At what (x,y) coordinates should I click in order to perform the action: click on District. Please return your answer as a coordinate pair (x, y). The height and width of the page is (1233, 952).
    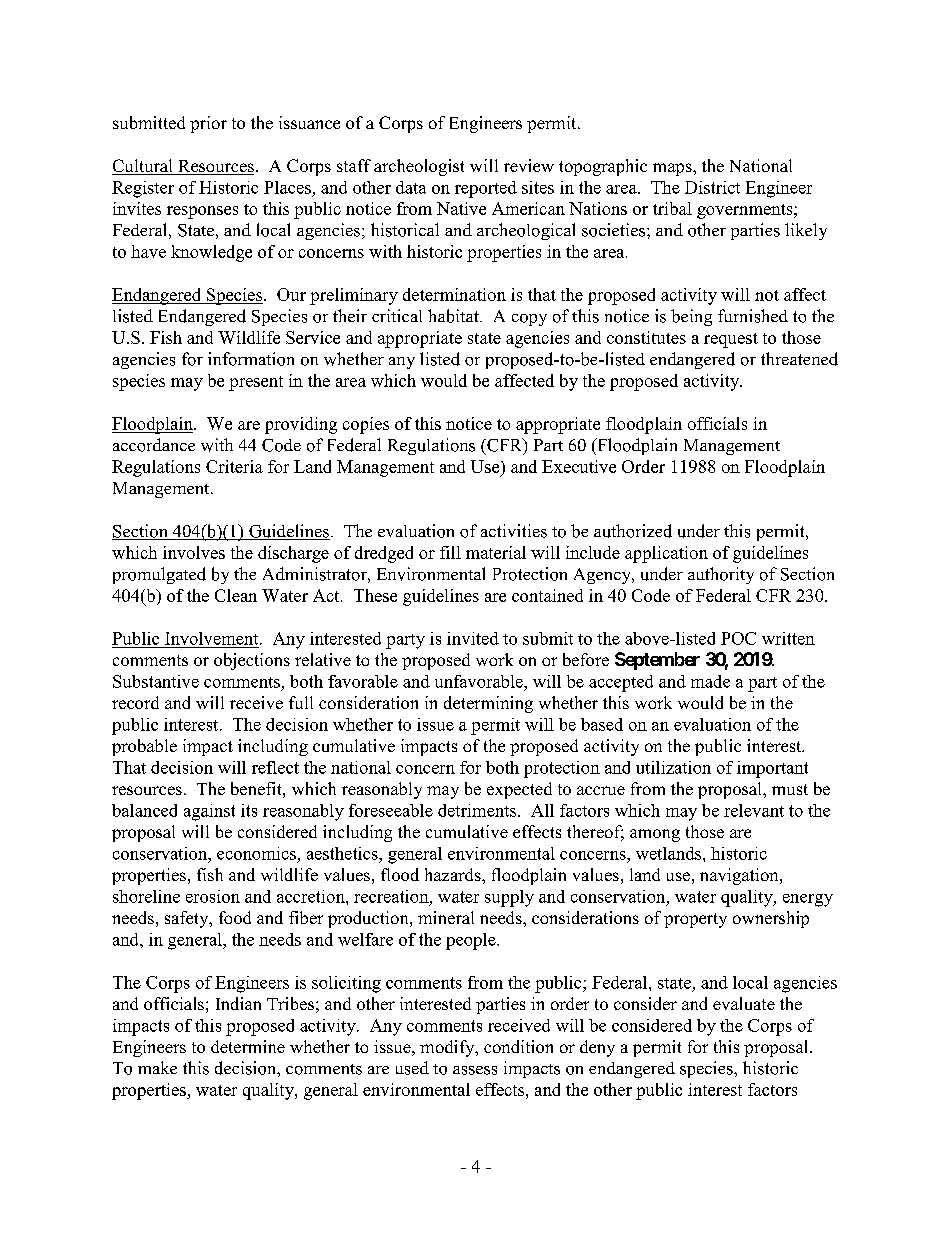
    Looking at the image, I should click on (712, 187).
